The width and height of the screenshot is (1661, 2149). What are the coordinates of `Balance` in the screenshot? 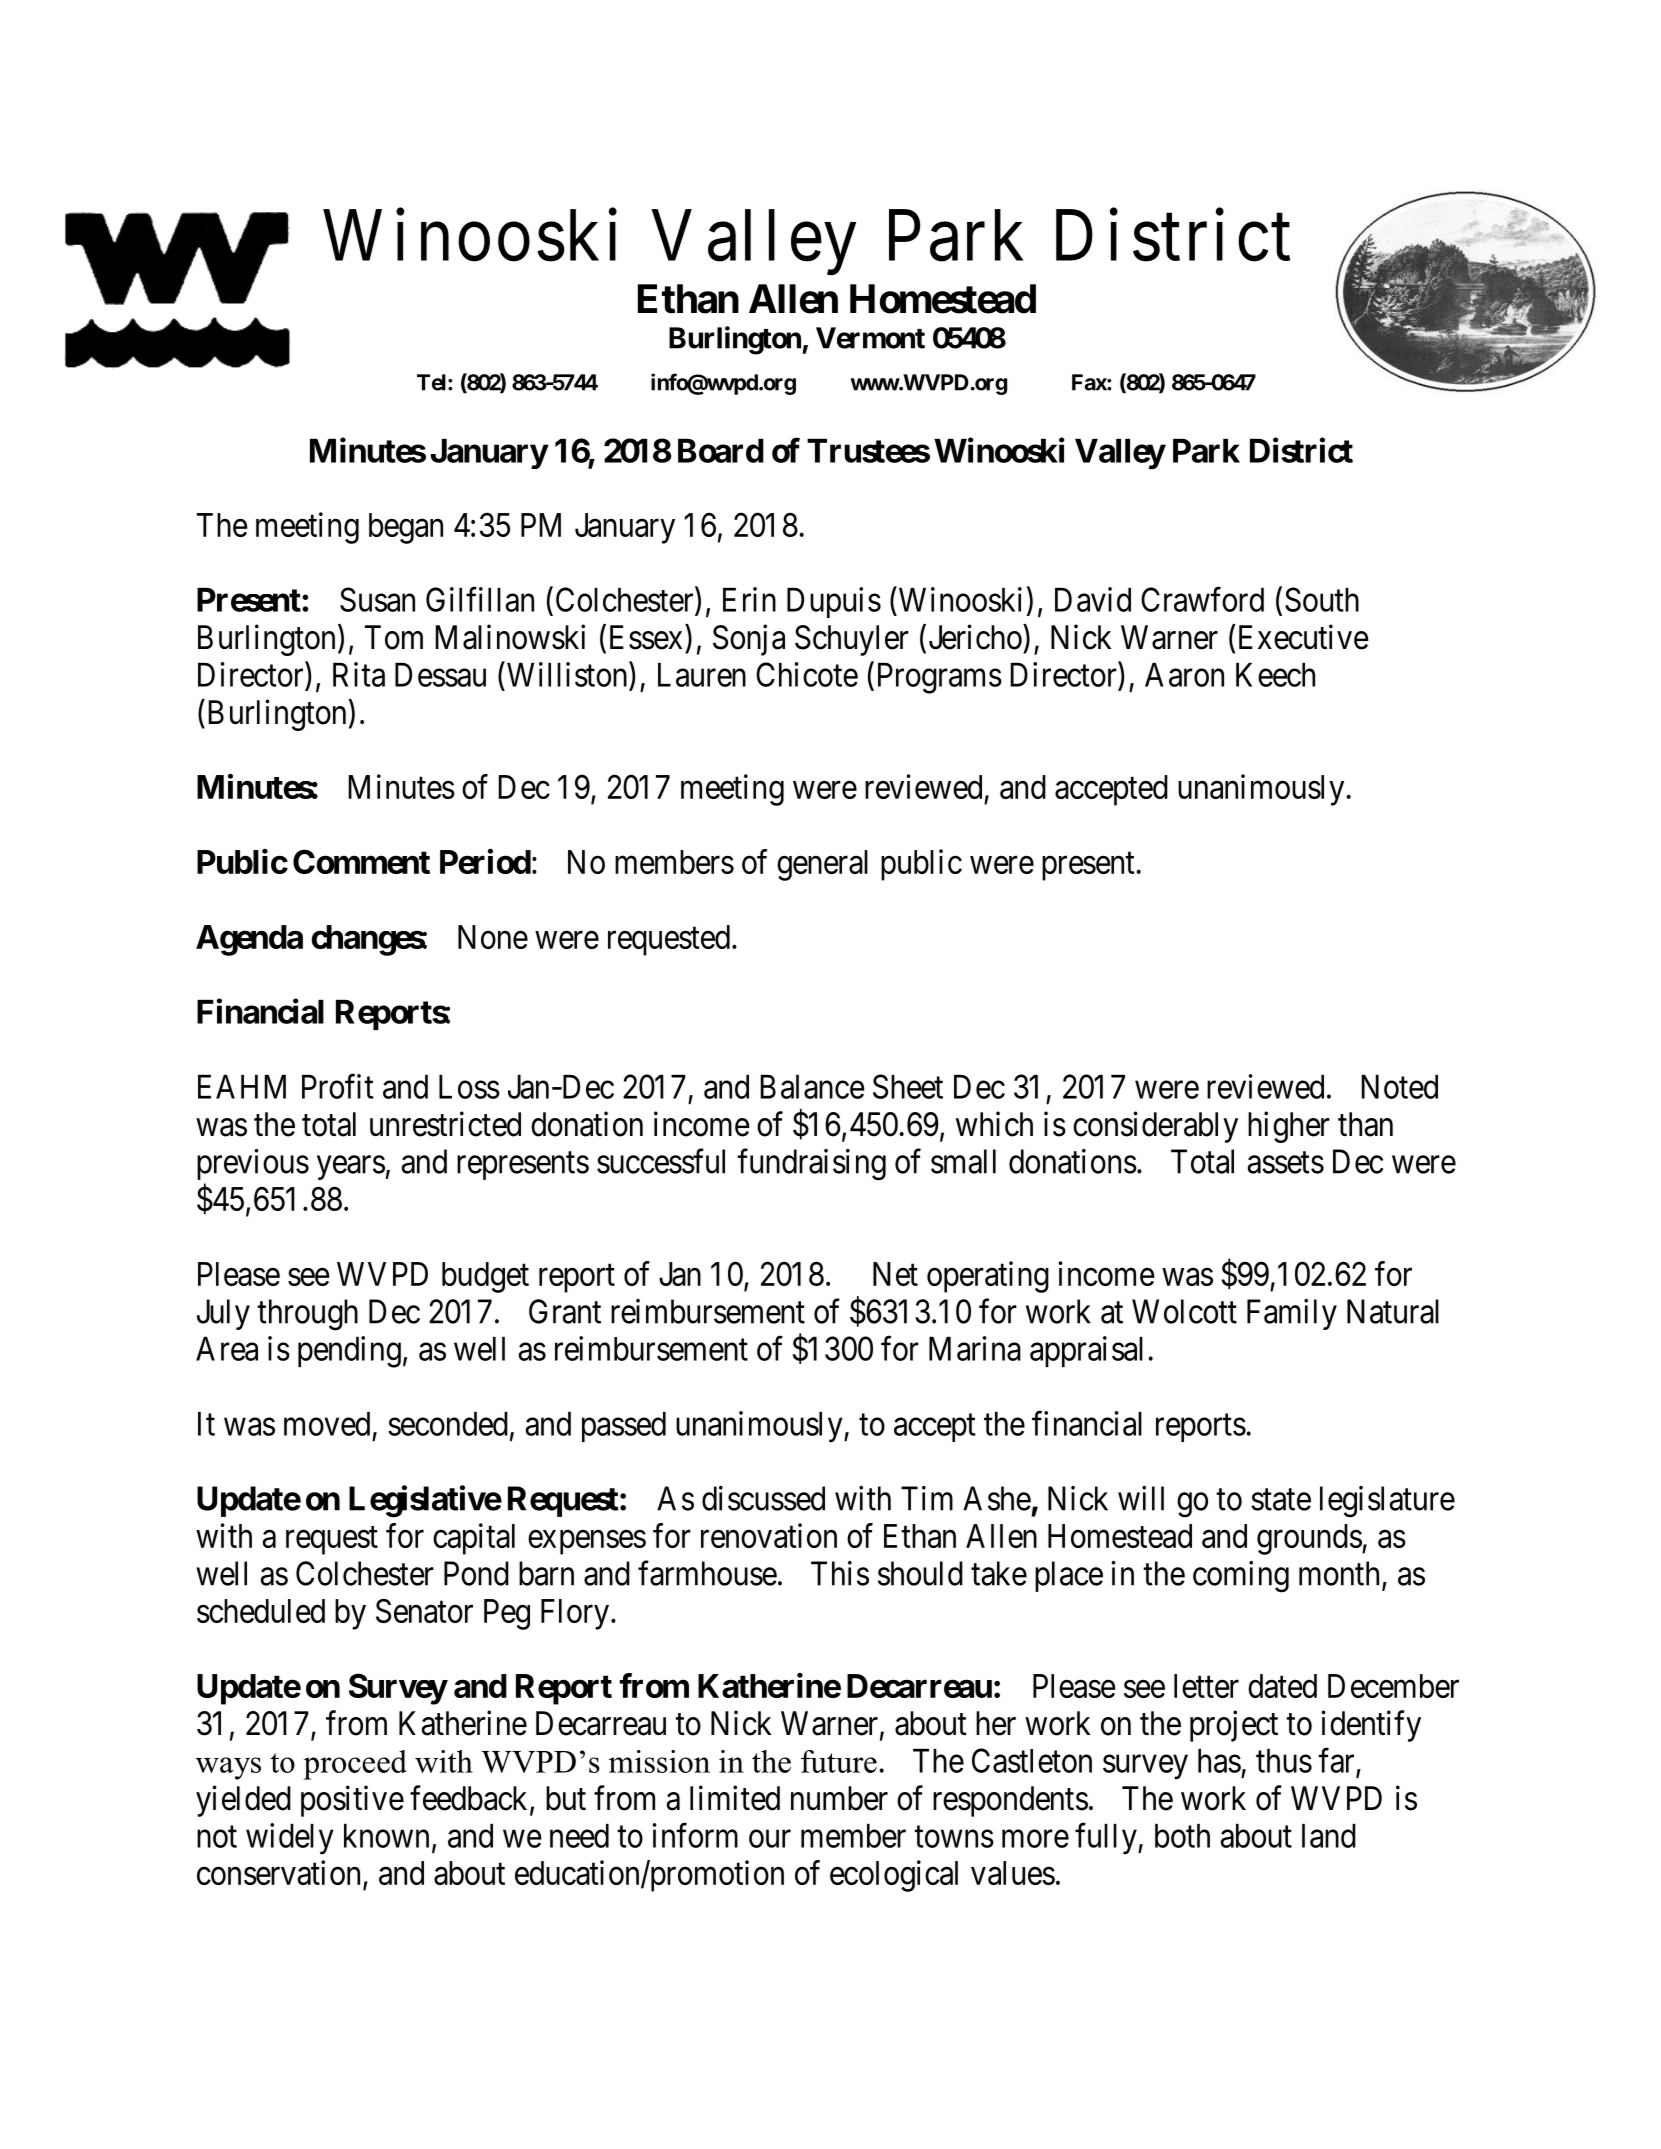 It's located at (812, 1087).
